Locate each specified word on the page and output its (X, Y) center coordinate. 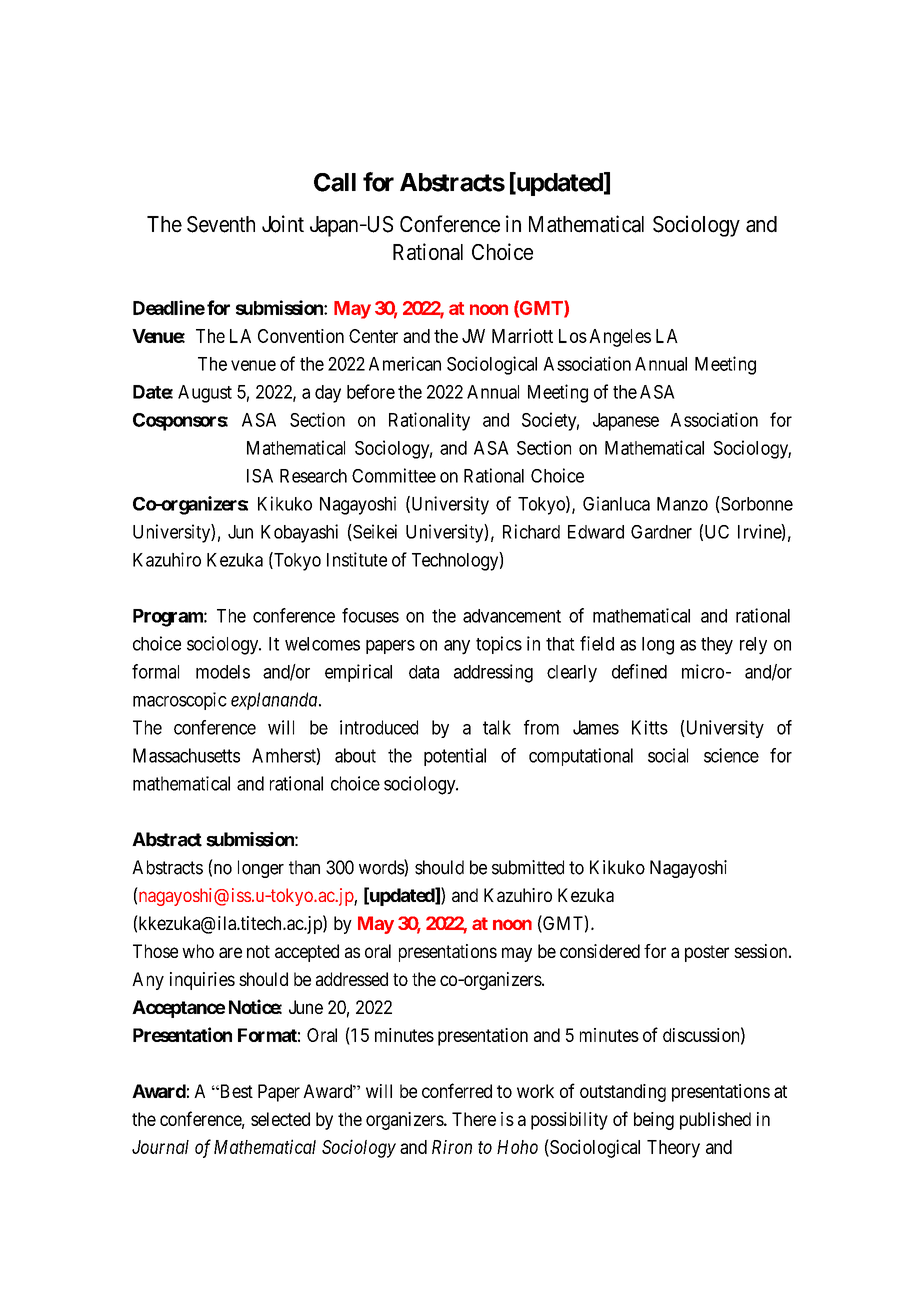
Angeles (620, 338)
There (474, 1119)
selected (280, 1119)
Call (335, 182)
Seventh (221, 224)
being (654, 1121)
